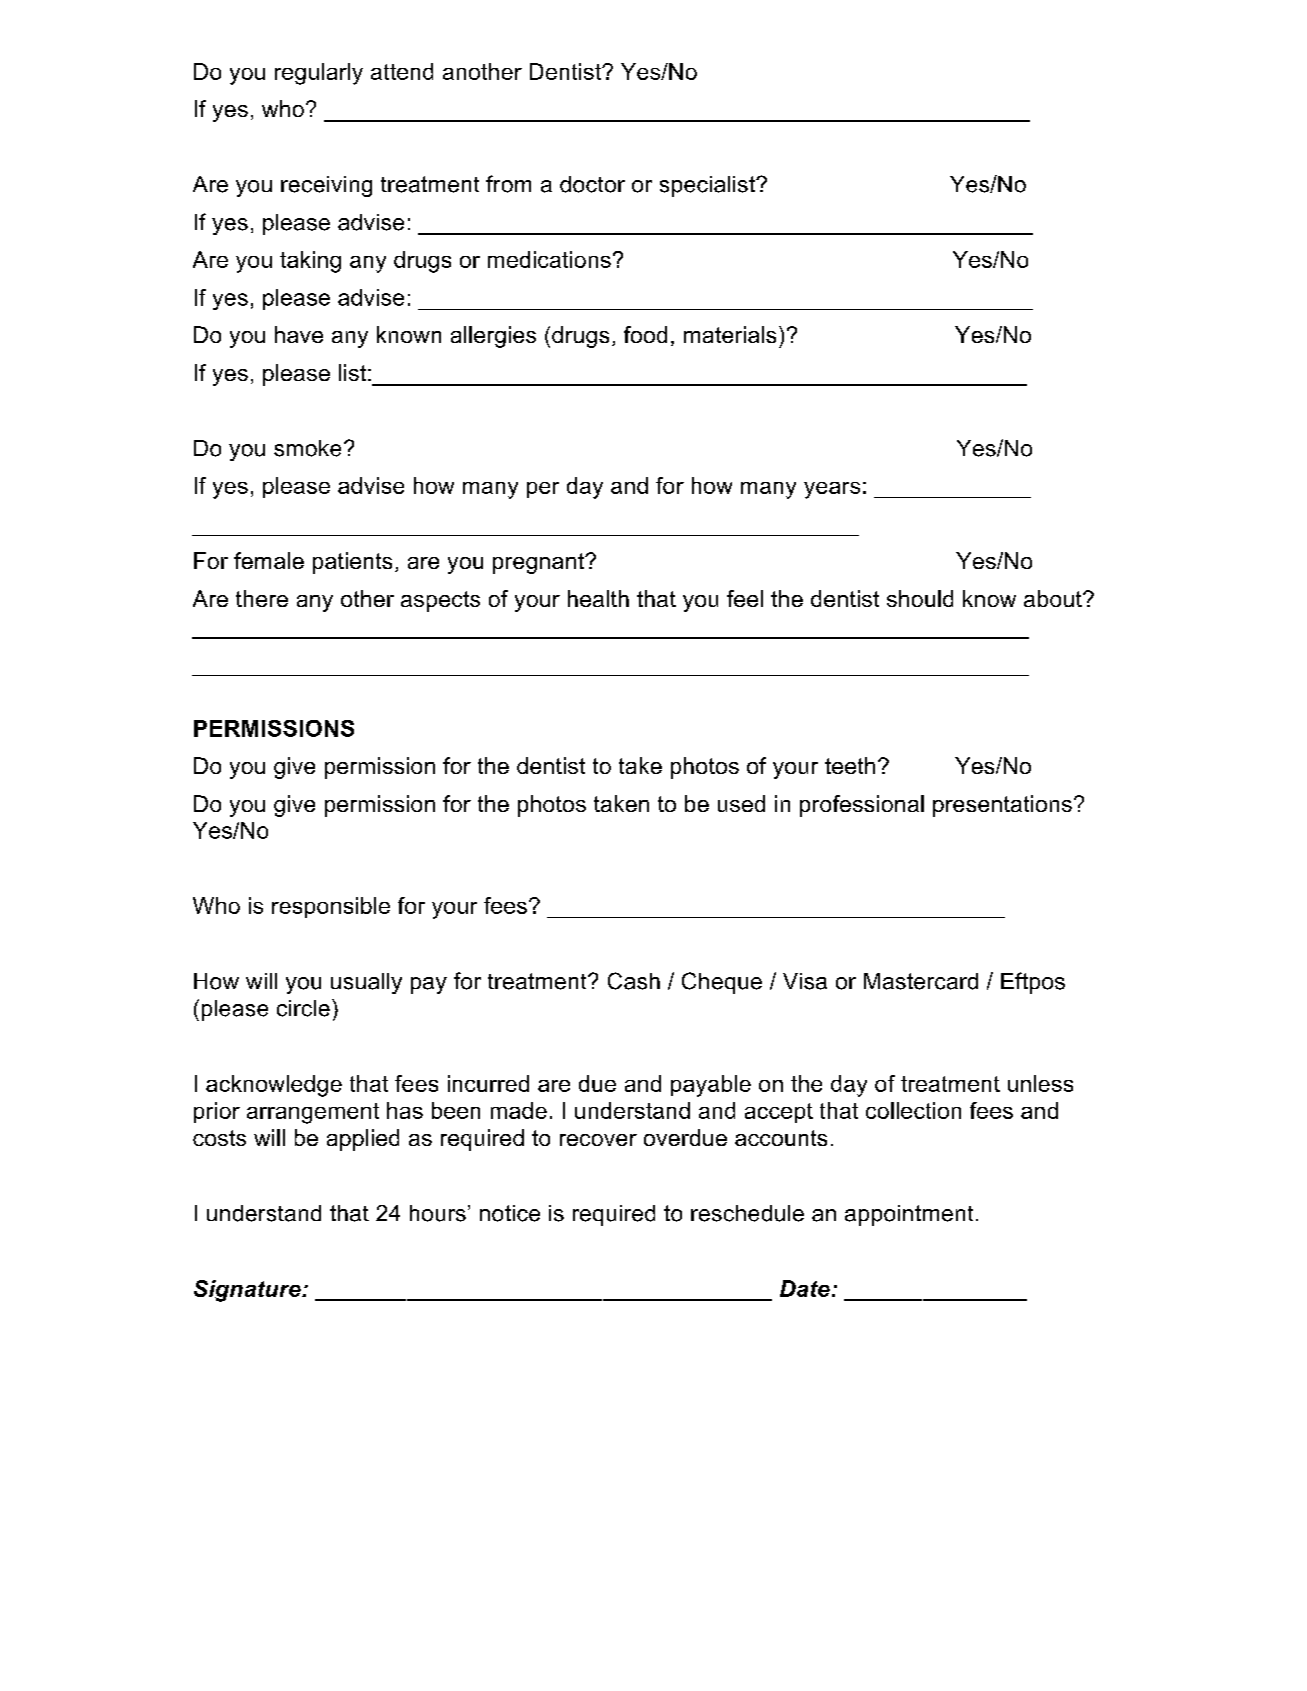  Describe the element at coordinates (592, 184) in the screenshot. I see `doctor` at that location.
